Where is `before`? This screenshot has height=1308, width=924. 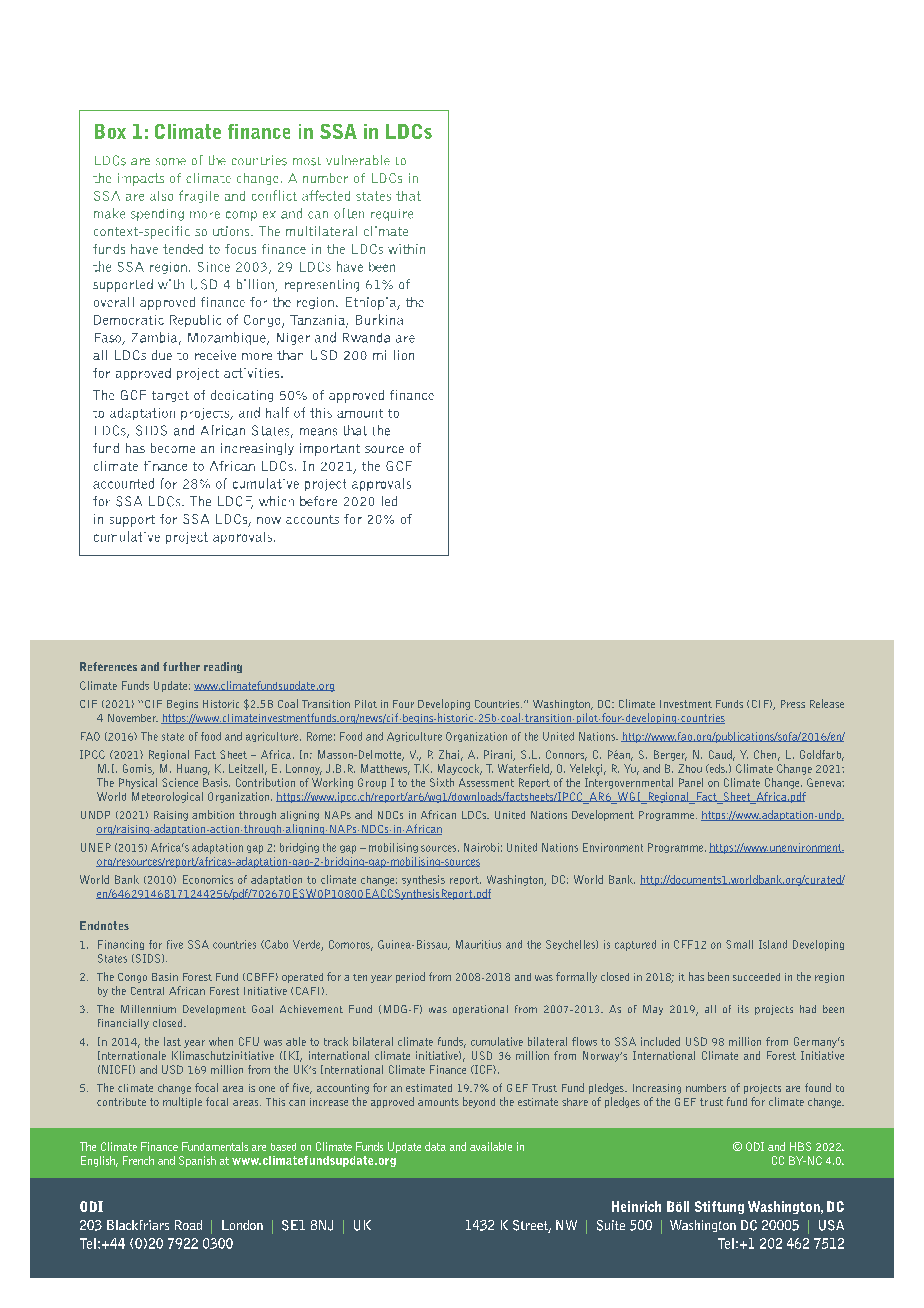 before is located at coordinates (318, 501).
